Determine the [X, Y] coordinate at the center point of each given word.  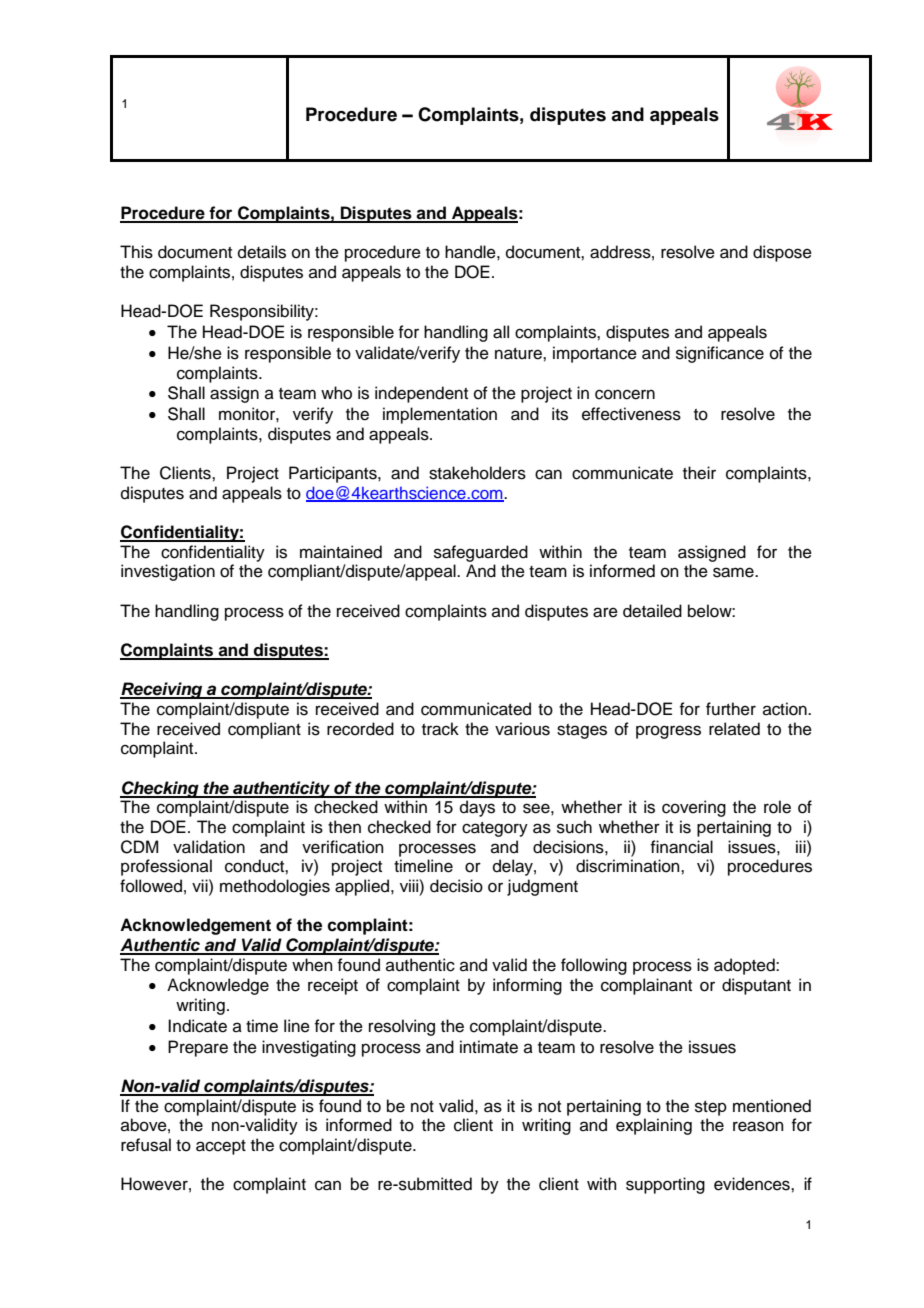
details [262, 252]
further [731, 709]
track [440, 729]
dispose [782, 253]
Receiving [162, 690]
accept [221, 1147]
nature [519, 354]
